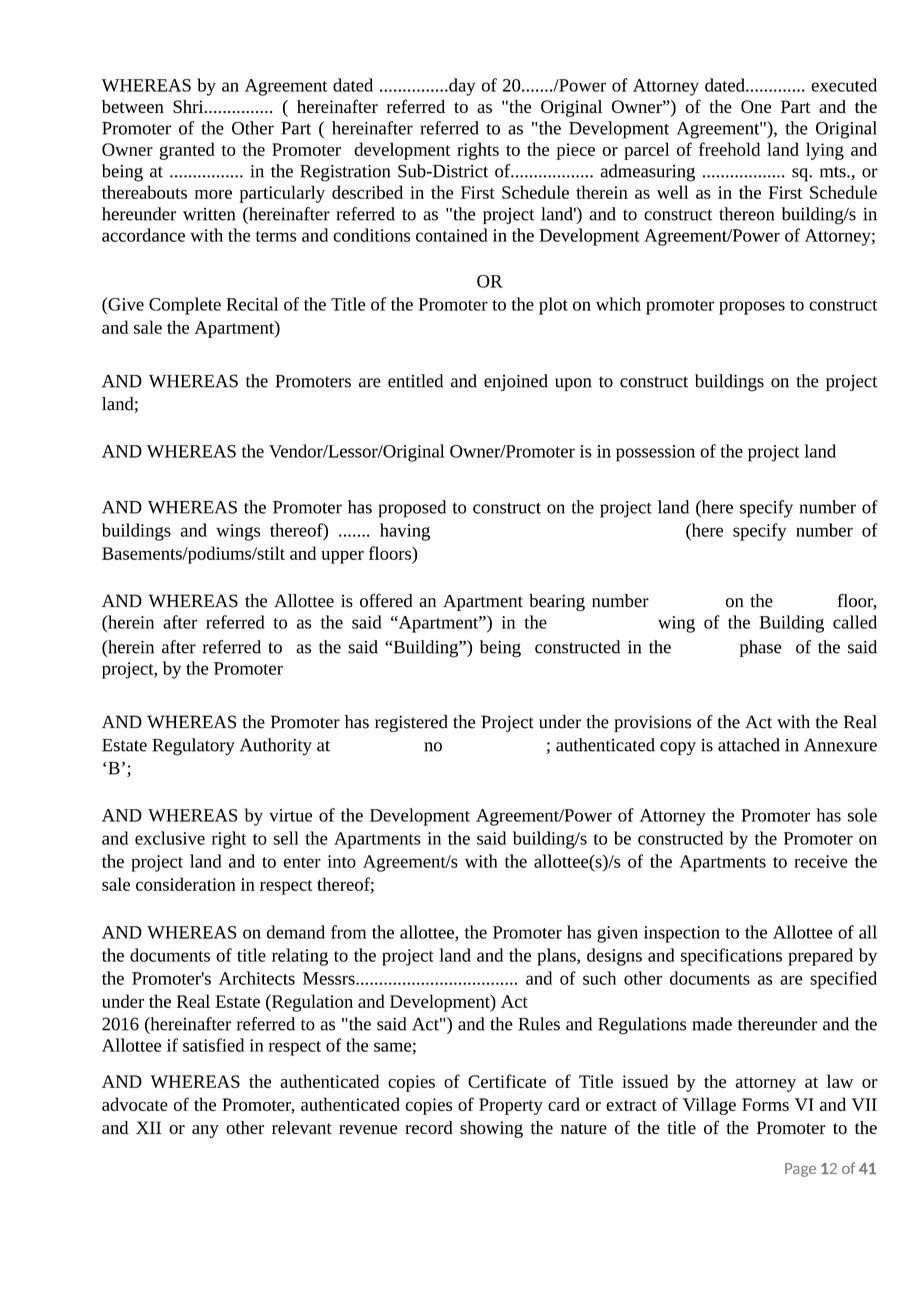 This image has width=924, height=1307. What do you see at coordinates (461, 87) in the image?
I see `day` at bounding box center [461, 87].
